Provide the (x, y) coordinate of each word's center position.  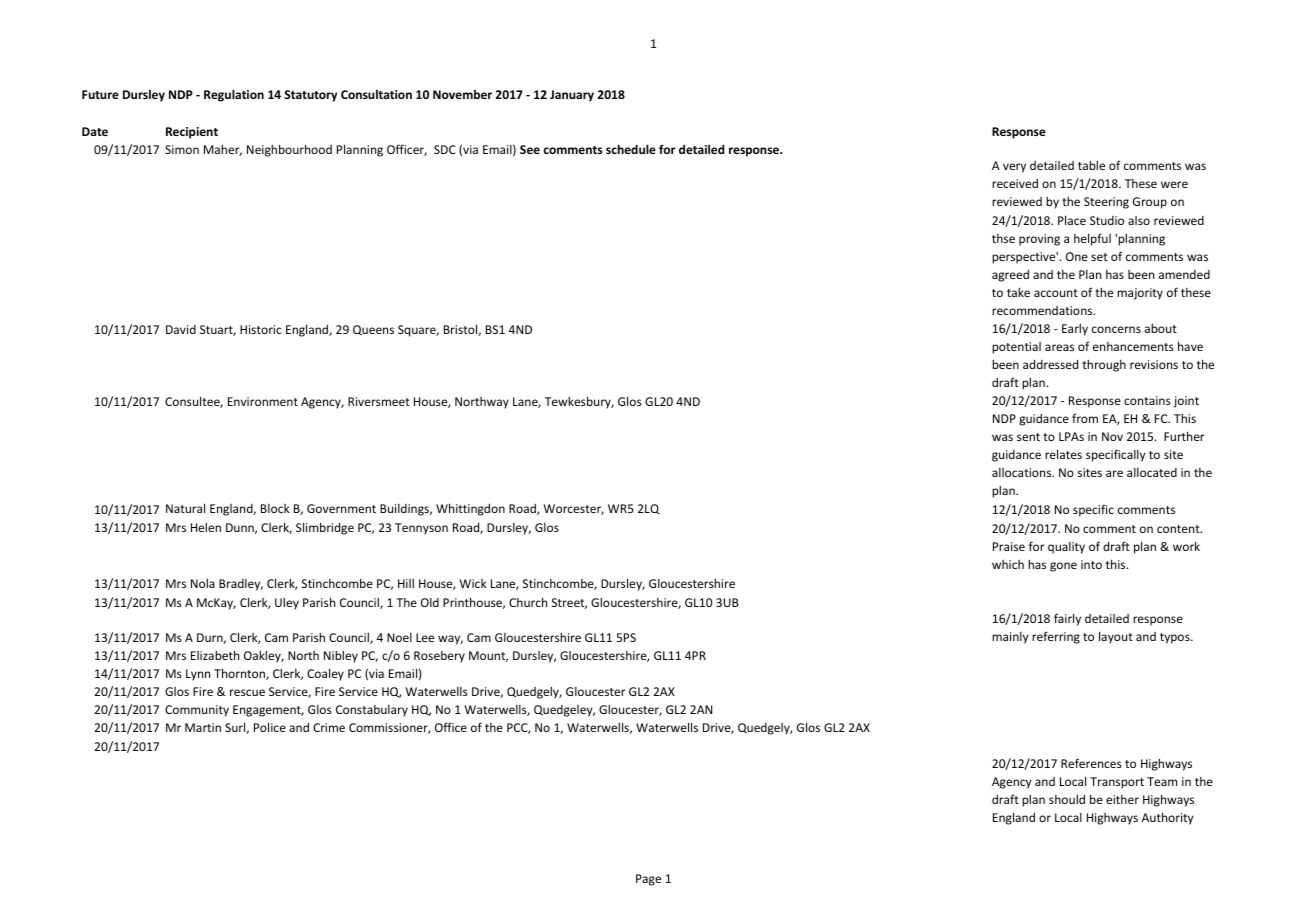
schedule (631, 149)
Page (648, 880)
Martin (203, 727)
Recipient (192, 133)
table (1091, 165)
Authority (1168, 818)
